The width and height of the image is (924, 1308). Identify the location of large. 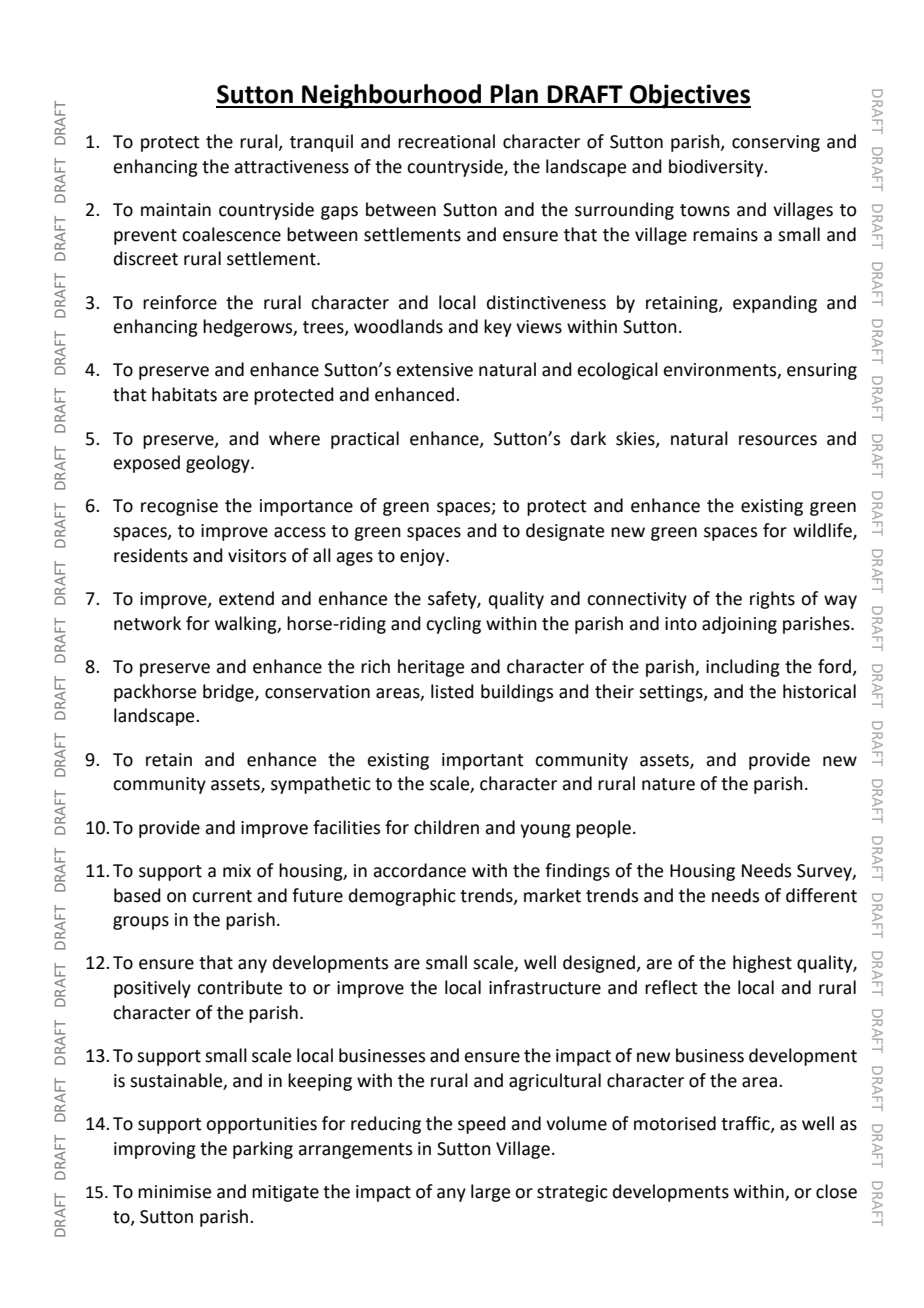
(490, 1193).
